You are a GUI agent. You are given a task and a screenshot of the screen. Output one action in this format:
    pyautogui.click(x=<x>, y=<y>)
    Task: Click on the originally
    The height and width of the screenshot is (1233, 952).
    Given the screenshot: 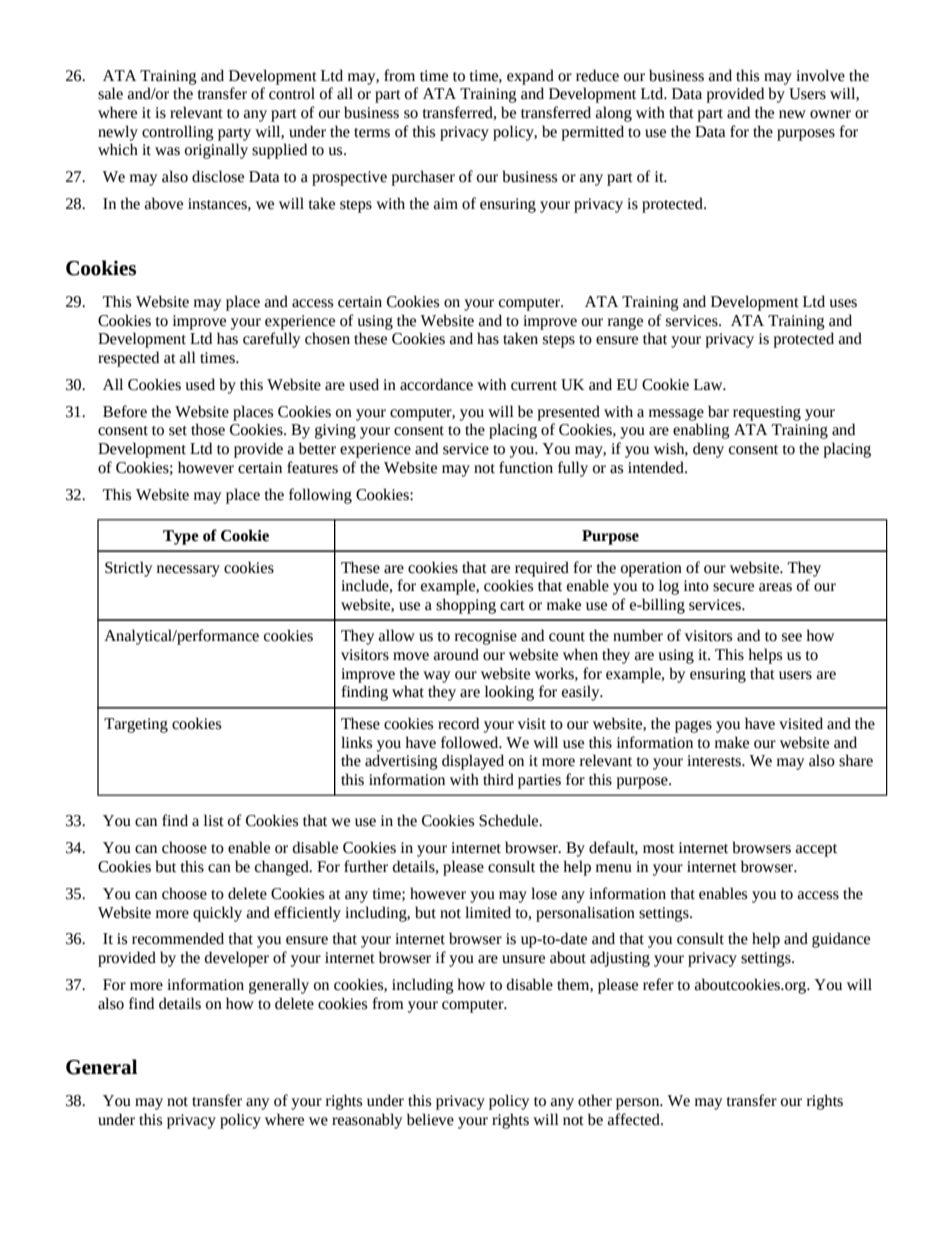 What is the action you would take?
    pyautogui.click(x=216, y=151)
